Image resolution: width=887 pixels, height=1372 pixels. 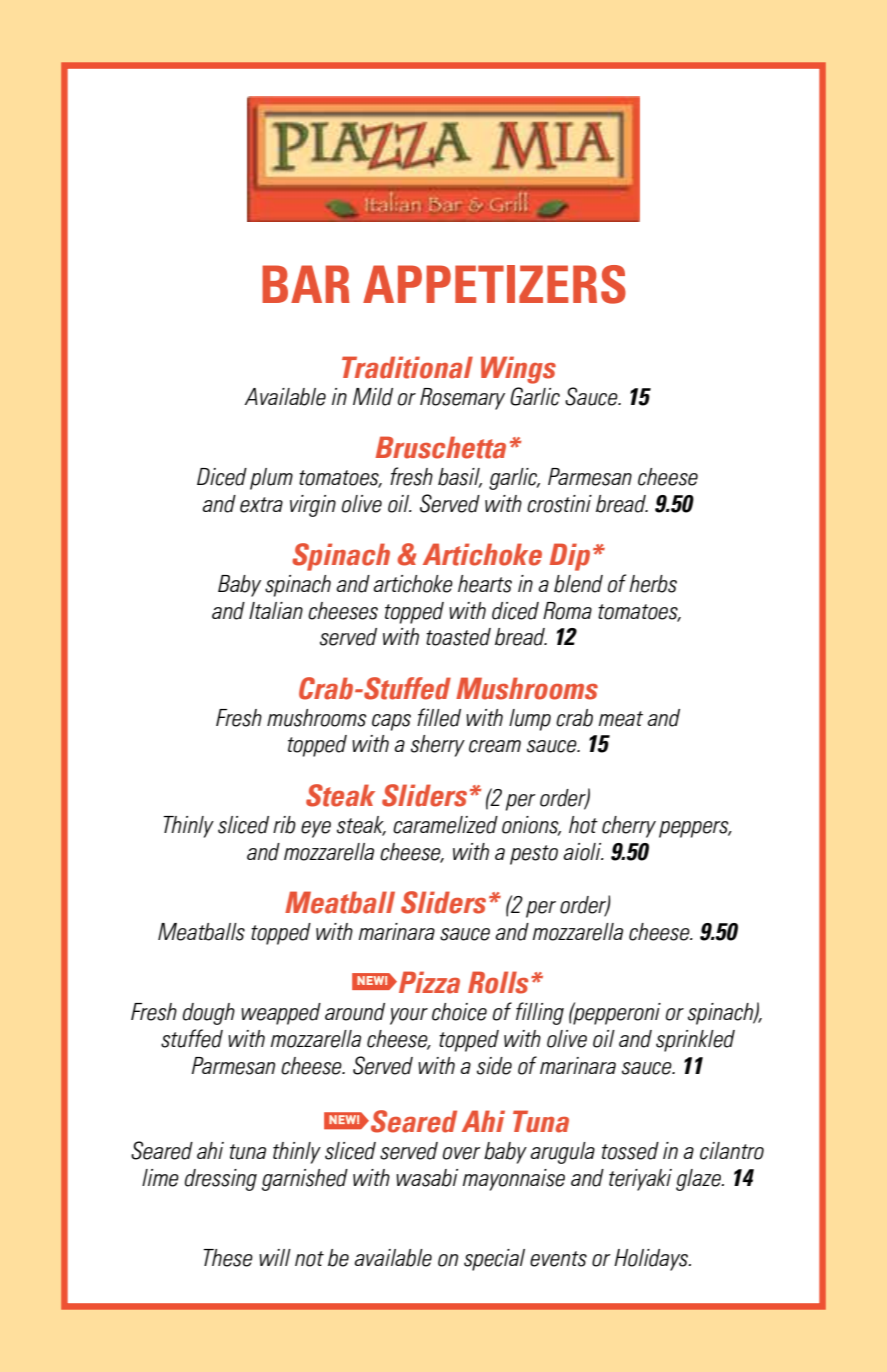 What do you see at coordinates (494, 1260) in the document?
I see `special` at bounding box center [494, 1260].
